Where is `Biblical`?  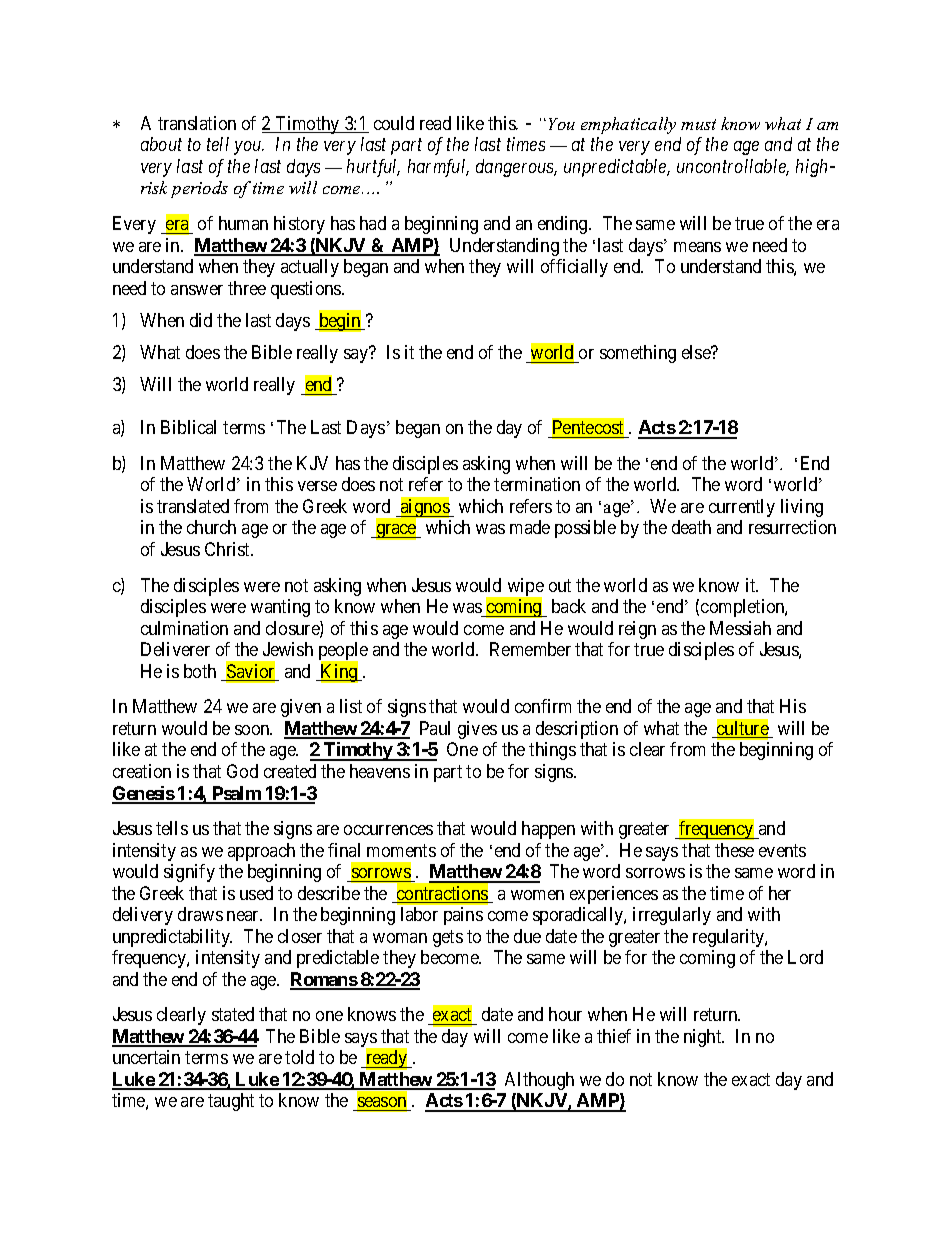 Biblical is located at coordinates (188, 427).
